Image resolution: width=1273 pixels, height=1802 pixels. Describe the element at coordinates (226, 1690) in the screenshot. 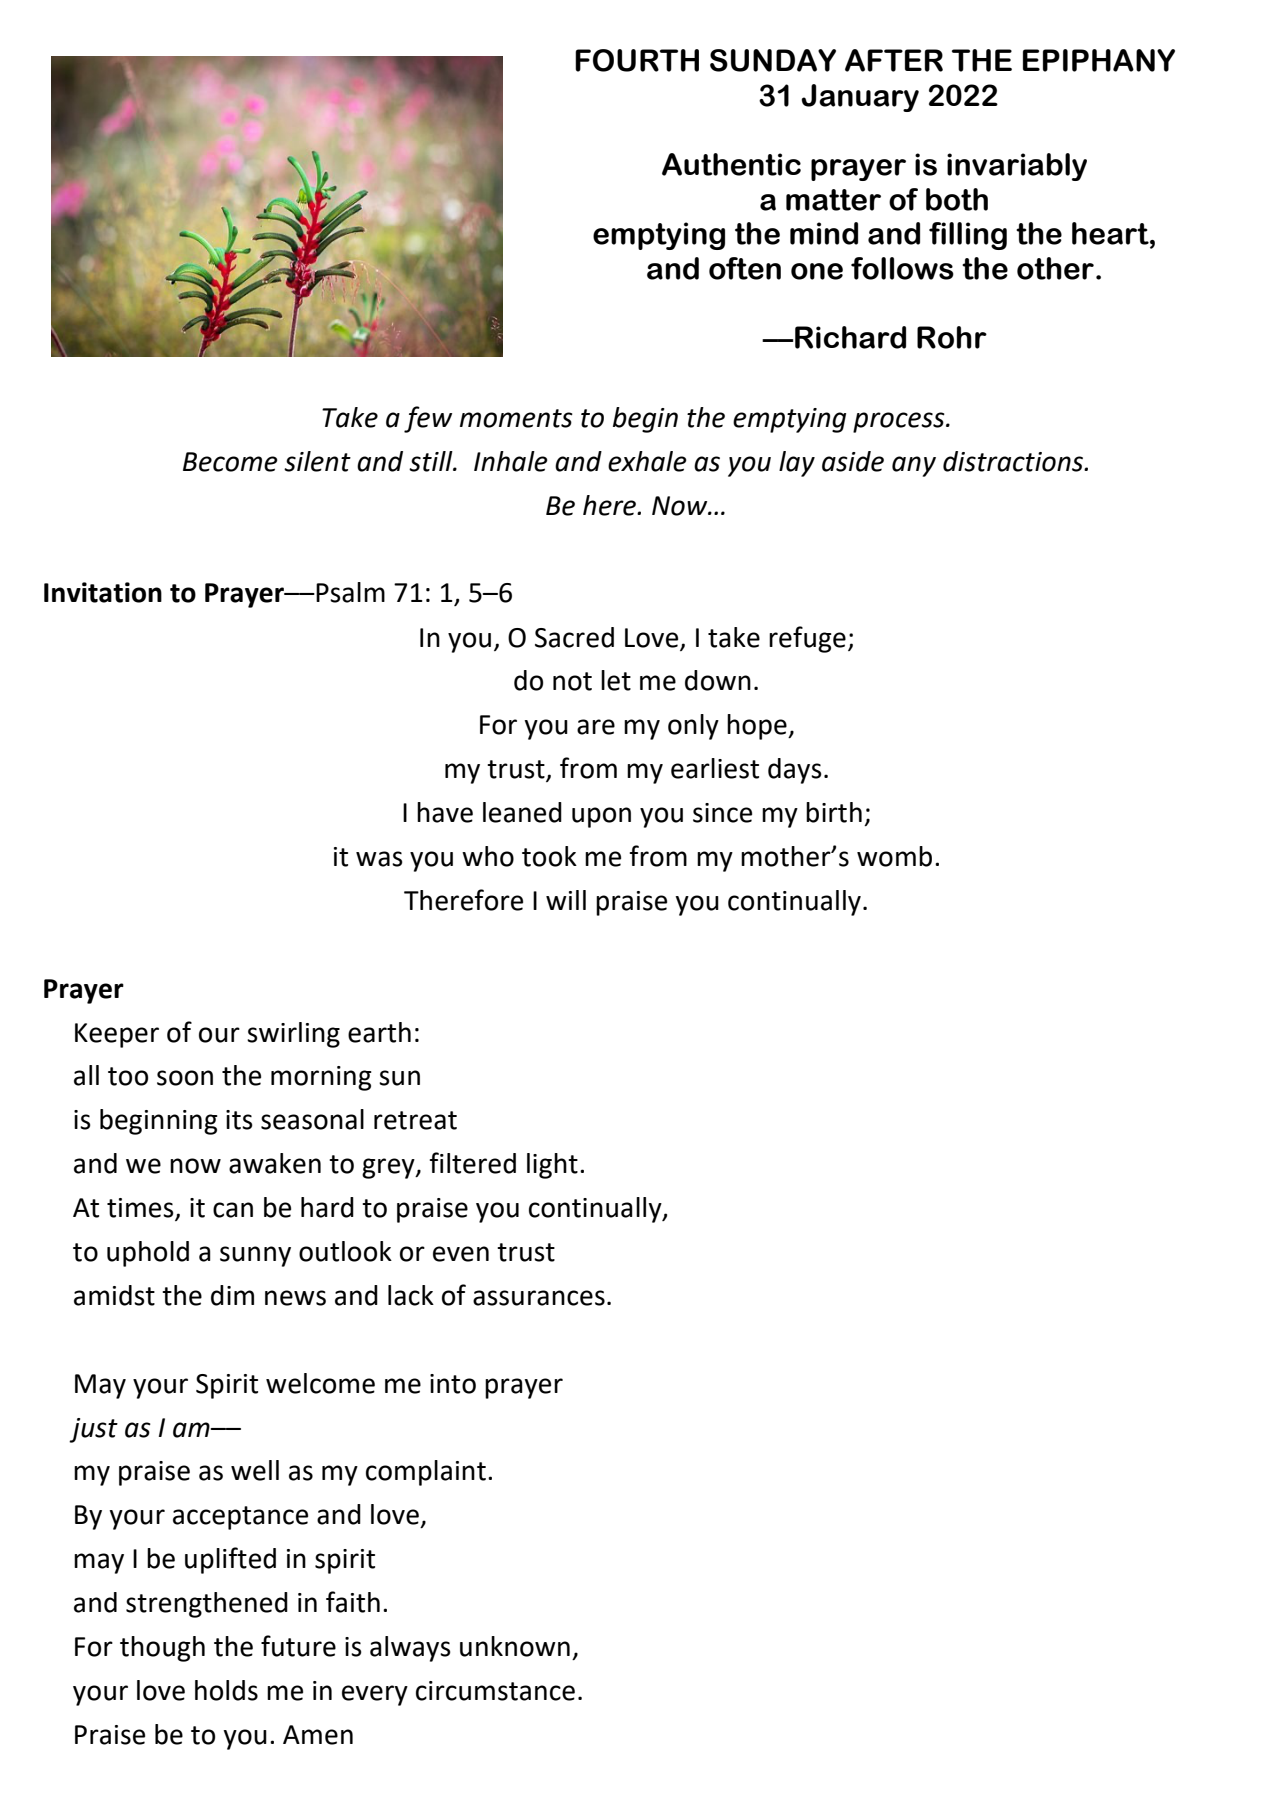

I see `holds` at that location.
